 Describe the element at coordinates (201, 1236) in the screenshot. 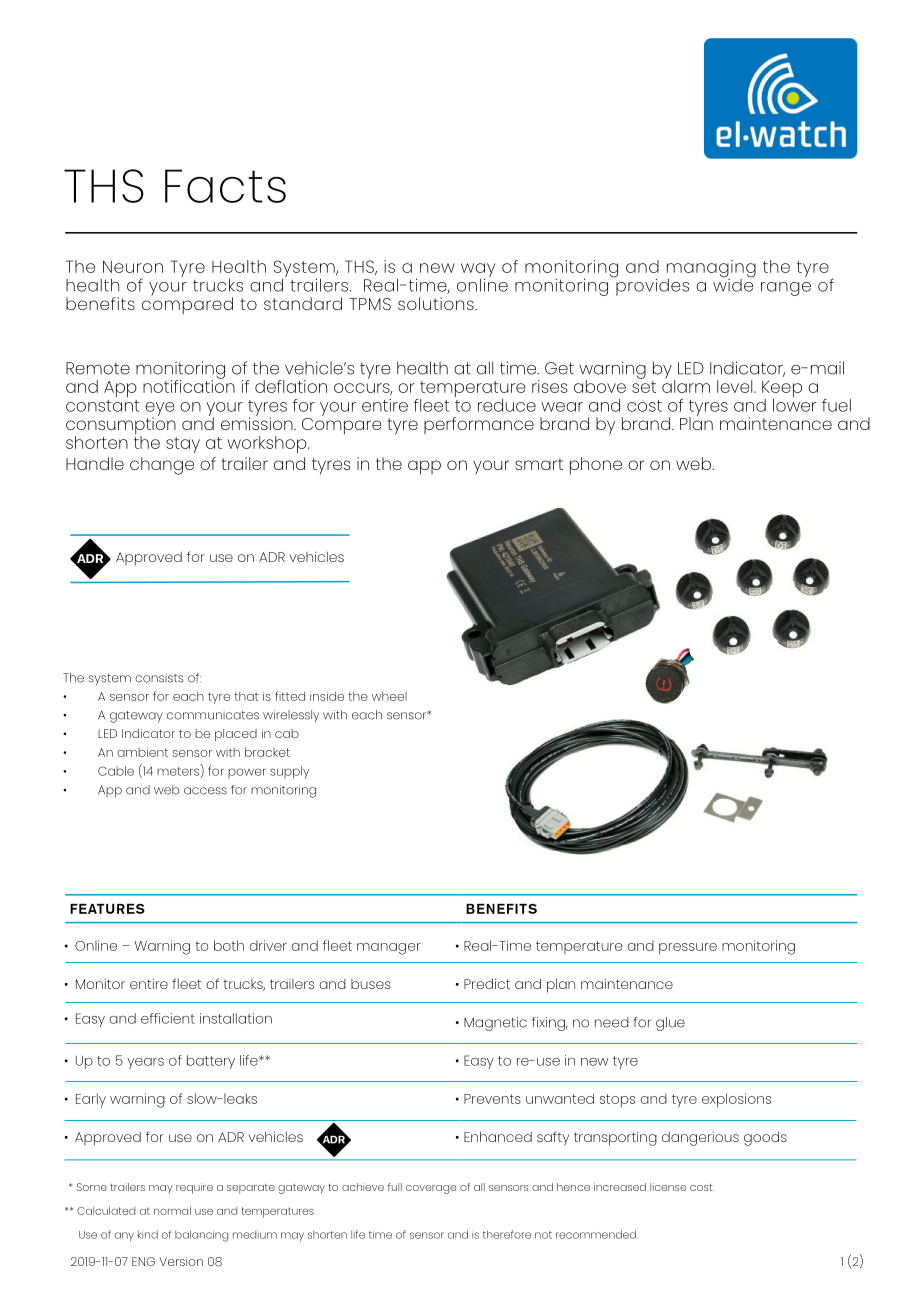

I see `balancing` at that location.
